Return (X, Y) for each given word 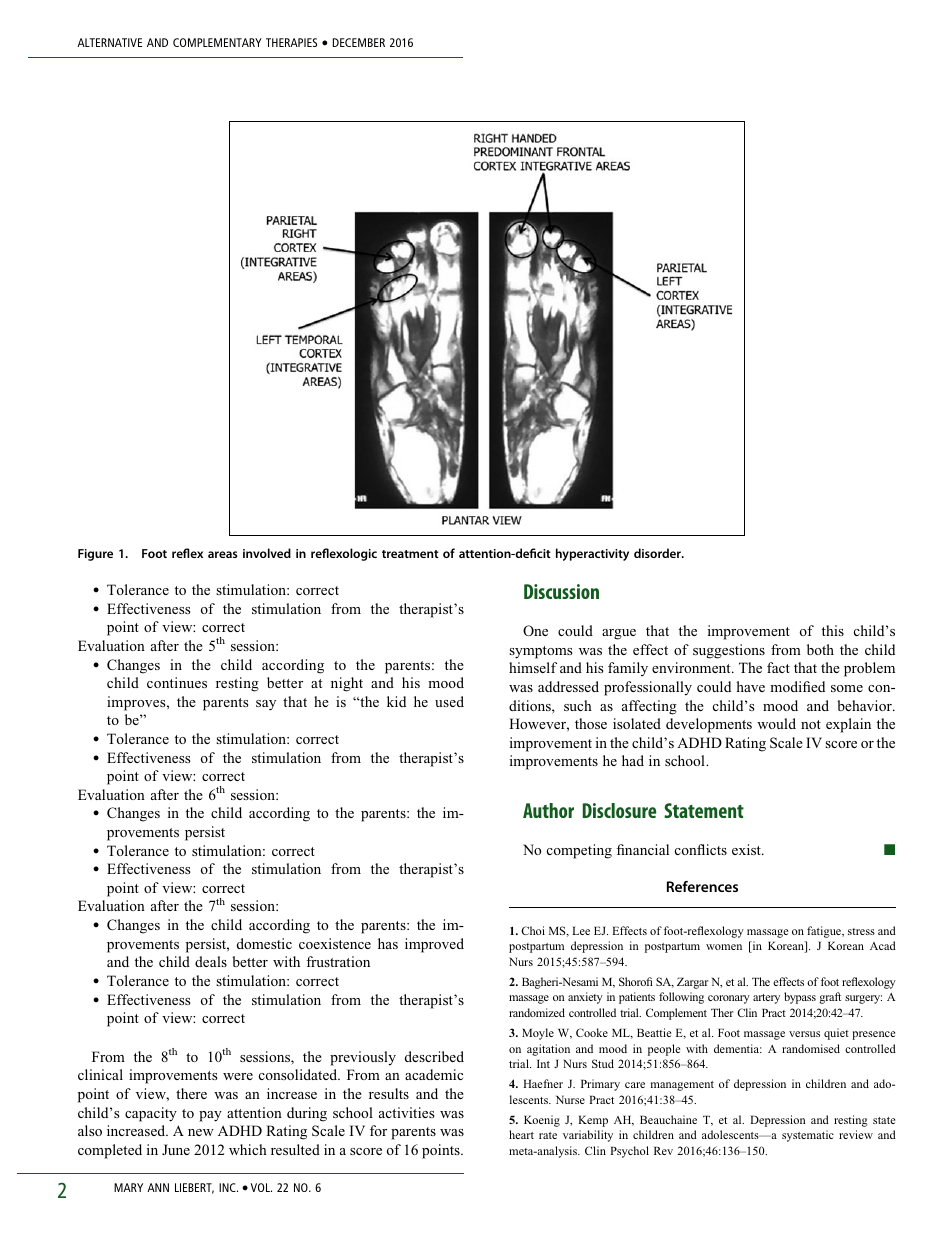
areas (223, 554)
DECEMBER (359, 42)
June (176, 1149)
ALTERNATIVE (109, 42)
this (833, 630)
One (535, 630)
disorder (658, 553)
